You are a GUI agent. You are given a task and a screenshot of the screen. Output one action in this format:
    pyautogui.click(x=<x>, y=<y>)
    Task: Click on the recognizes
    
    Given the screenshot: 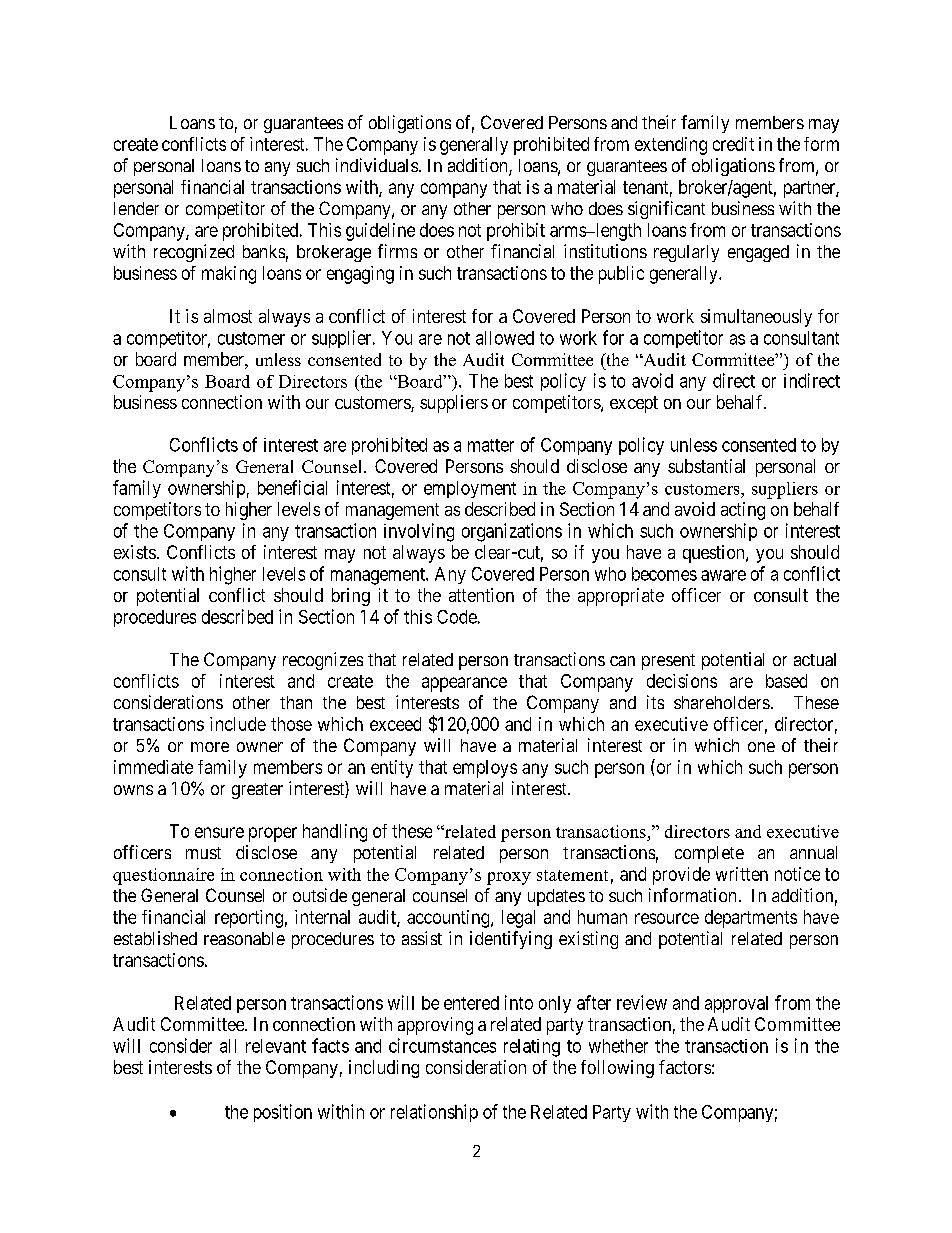 What is the action you would take?
    pyautogui.click(x=323, y=661)
